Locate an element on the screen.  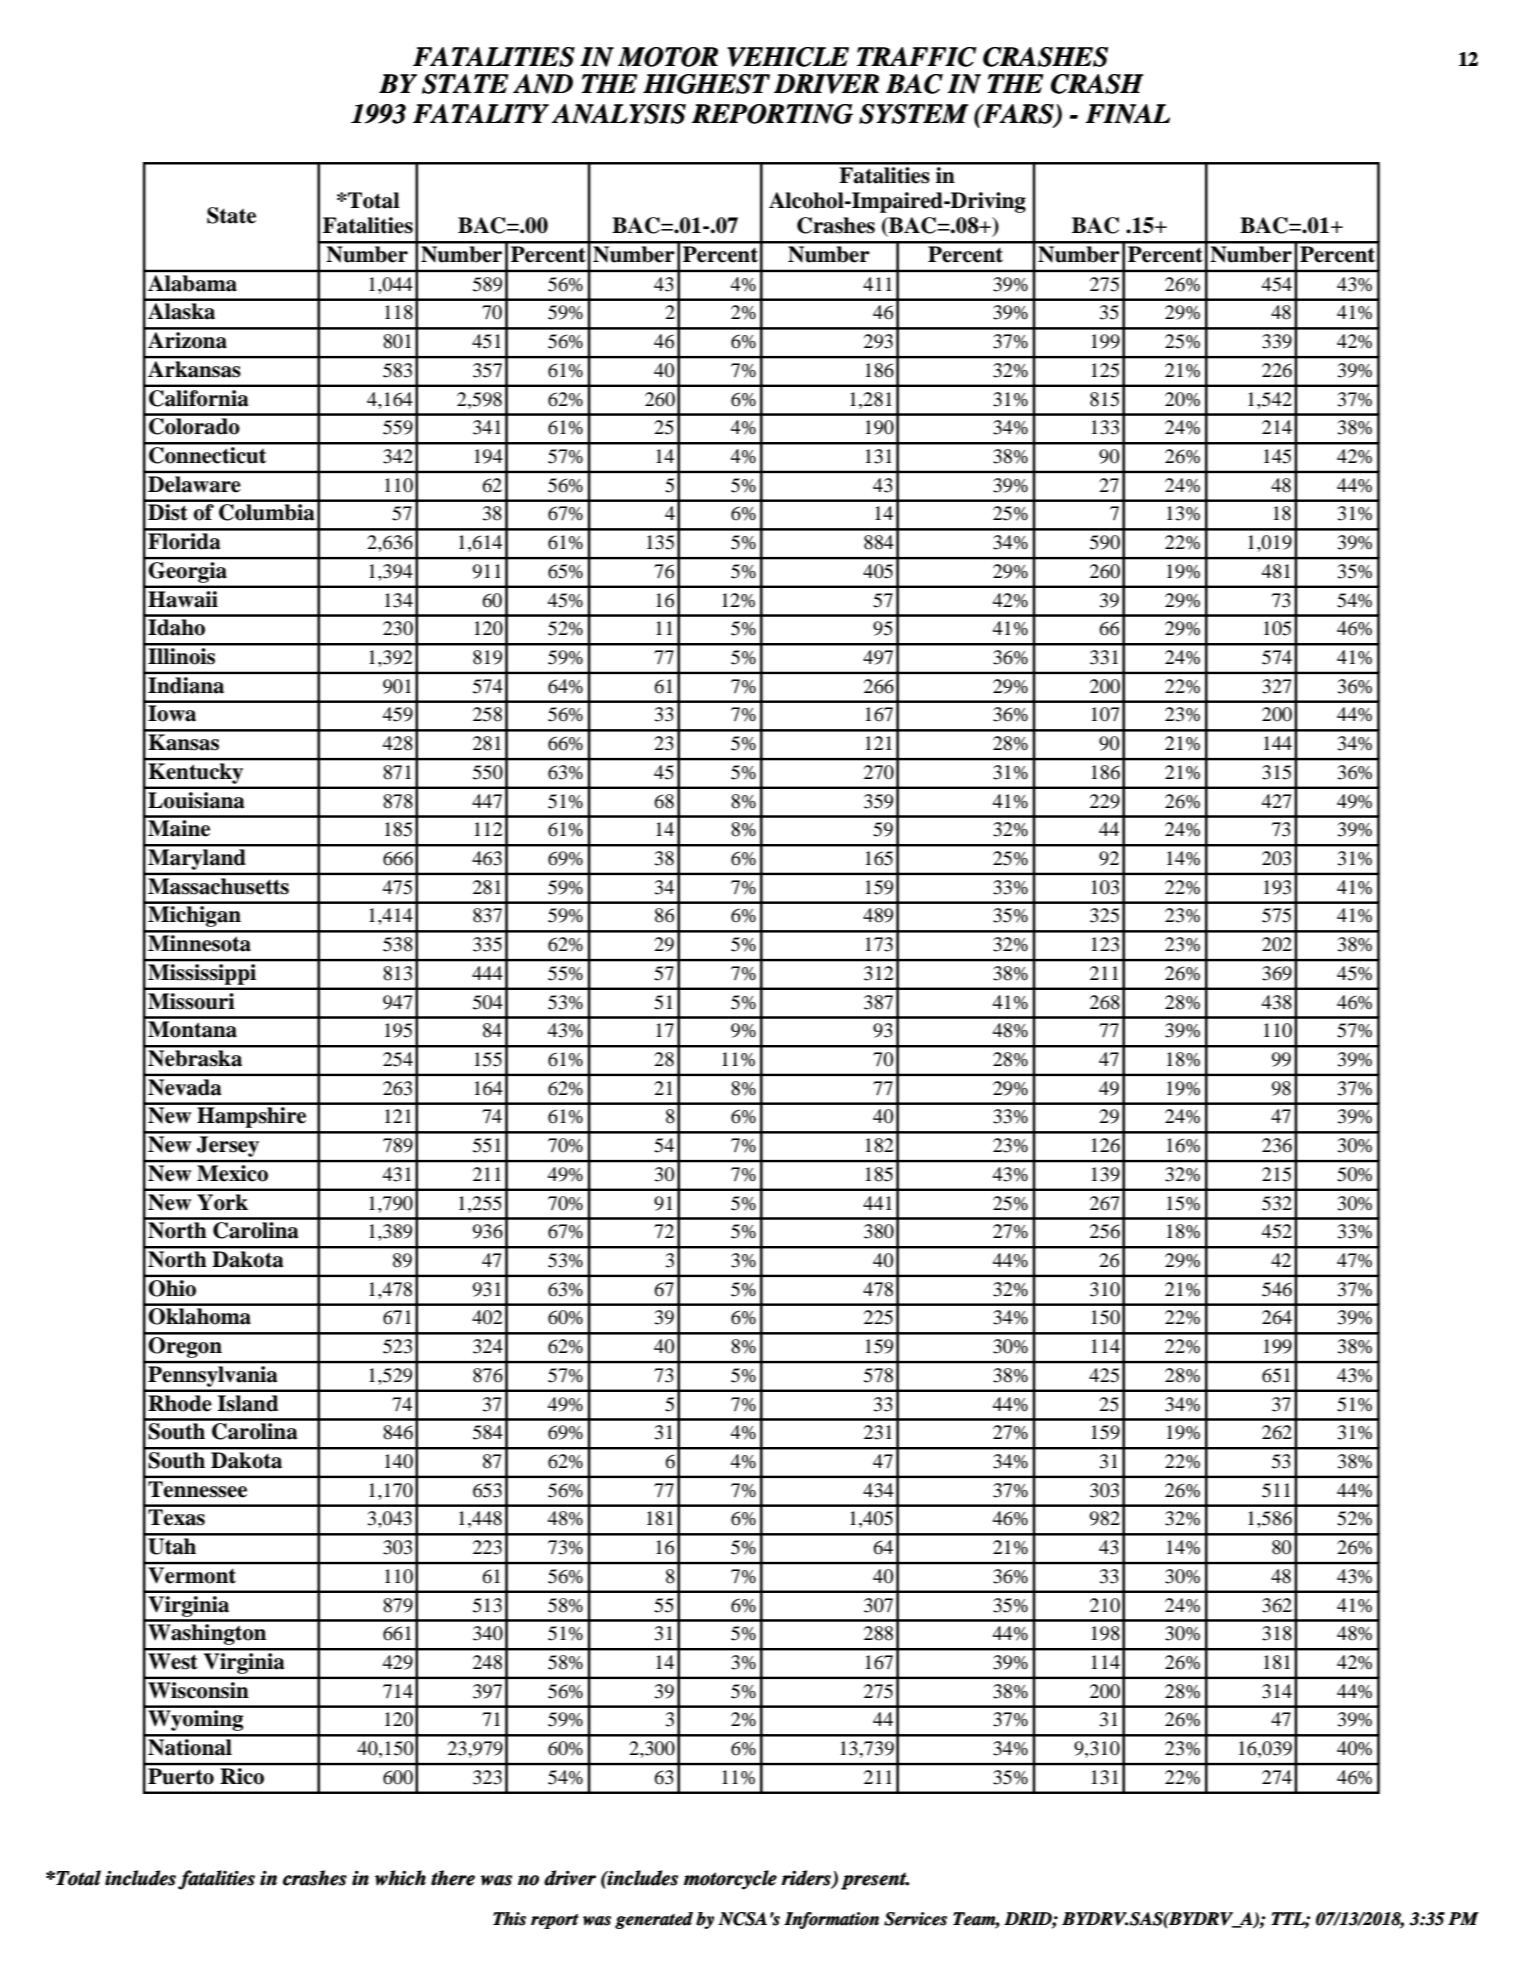
Nevada is located at coordinates (184, 1087).
